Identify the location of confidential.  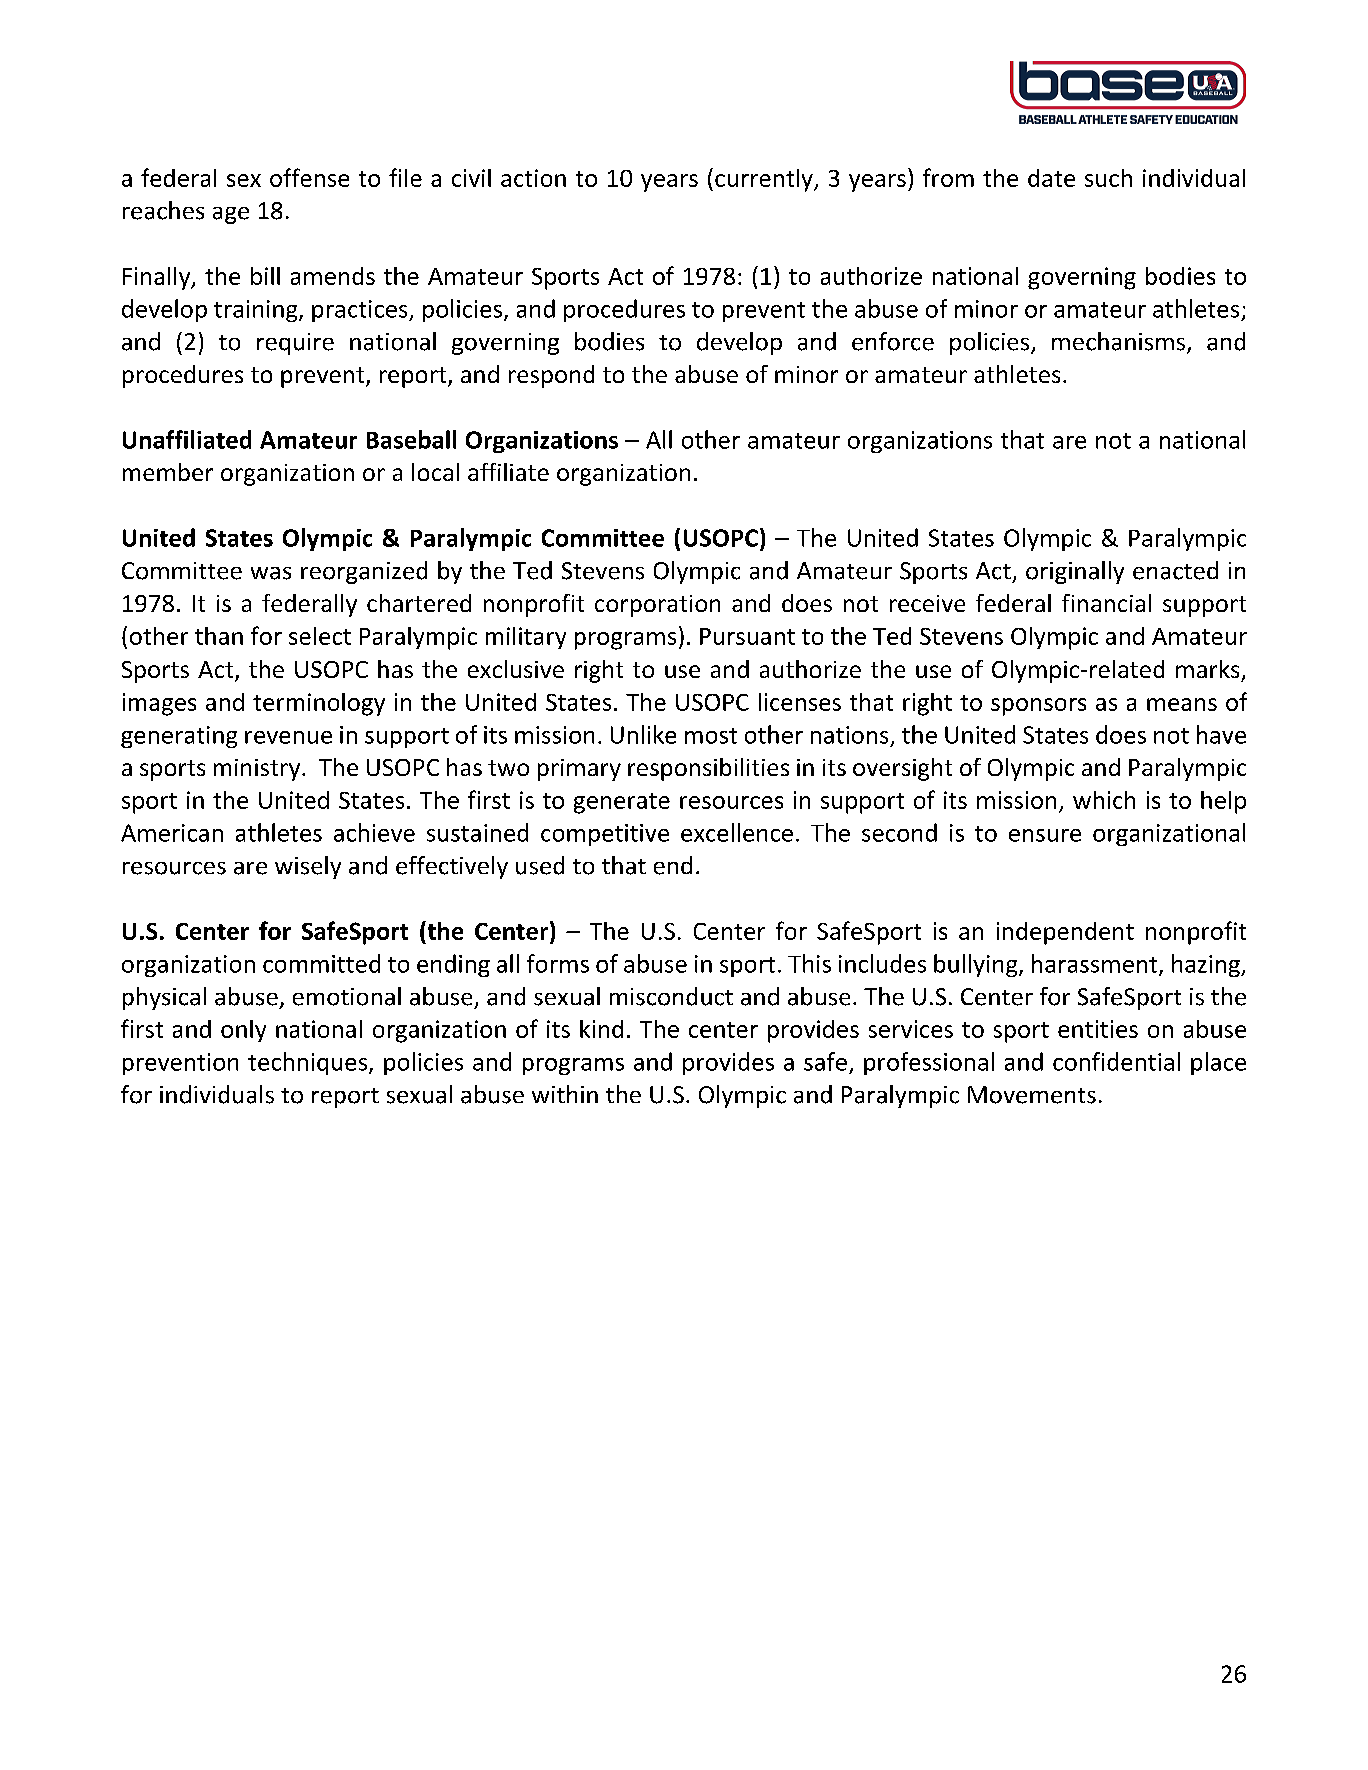
(1116, 1061).
